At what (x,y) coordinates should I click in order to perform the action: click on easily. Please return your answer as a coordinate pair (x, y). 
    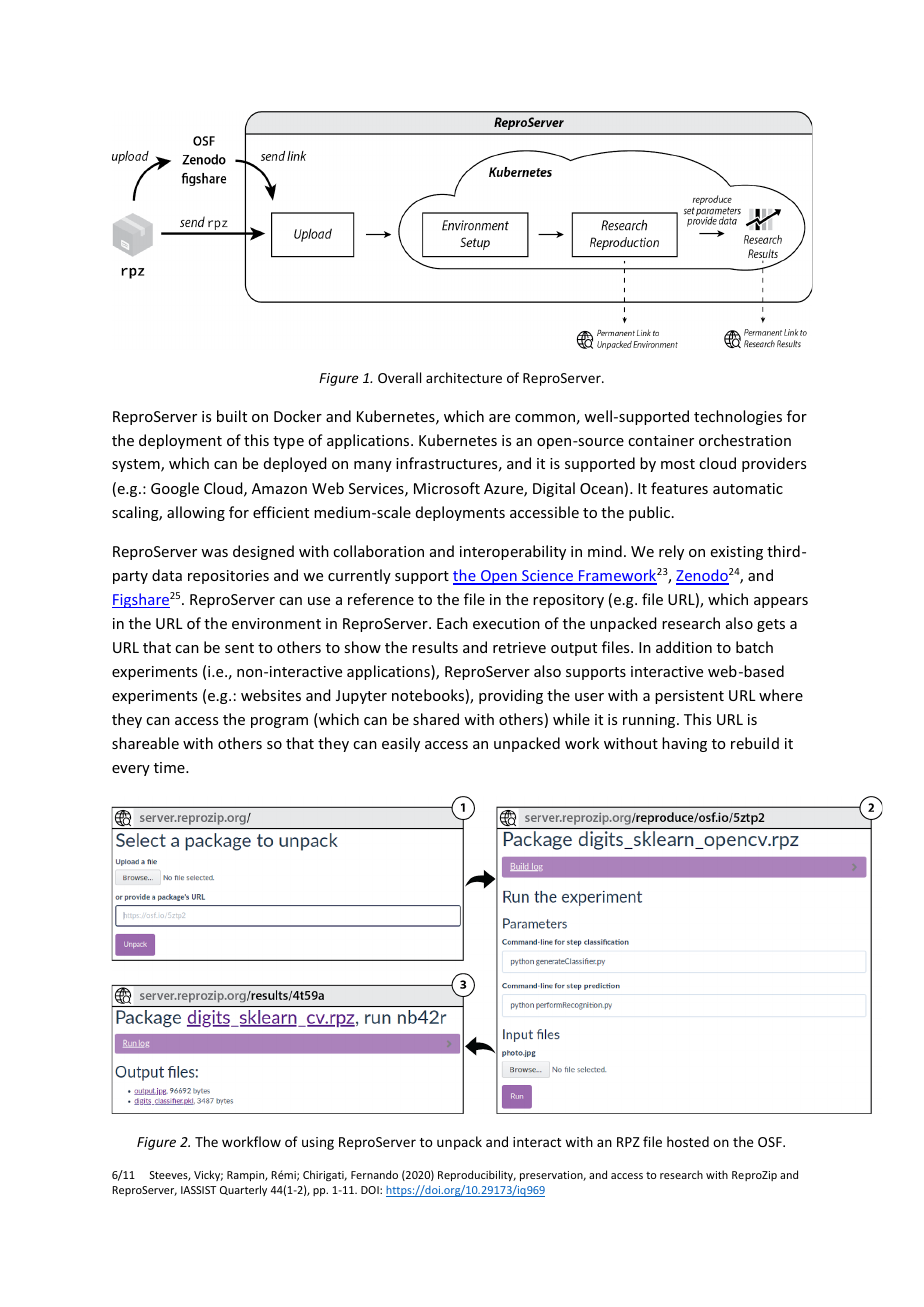
    Looking at the image, I should click on (401, 744).
